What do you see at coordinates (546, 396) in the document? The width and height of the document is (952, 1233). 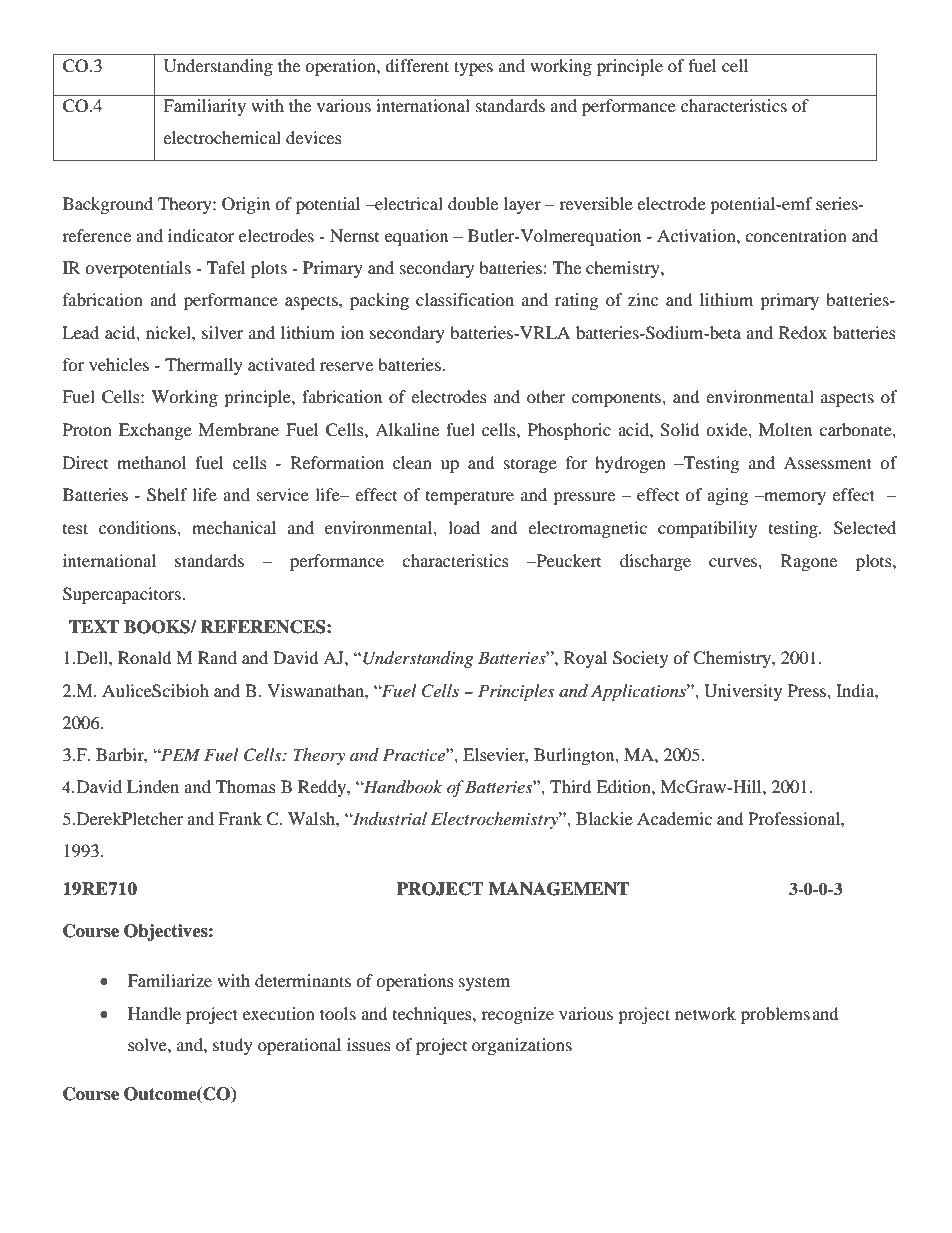 I see `other` at bounding box center [546, 396].
